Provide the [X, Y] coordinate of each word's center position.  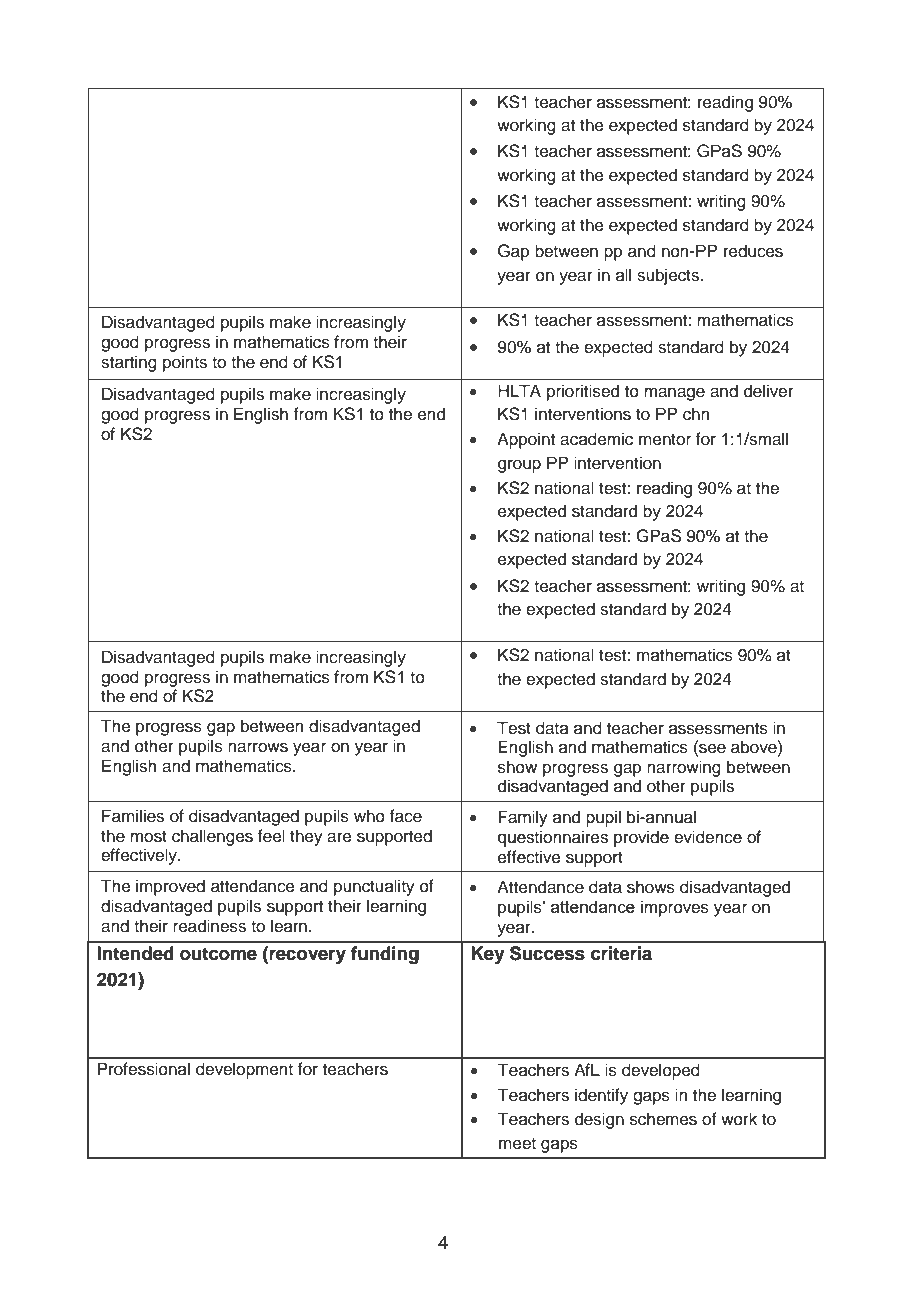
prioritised [583, 392]
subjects [669, 276]
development [244, 1070]
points [185, 363]
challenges [212, 837]
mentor [665, 440]
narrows [258, 747]
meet [517, 1144]
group [519, 466]
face [406, 816]
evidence [708, 837]
